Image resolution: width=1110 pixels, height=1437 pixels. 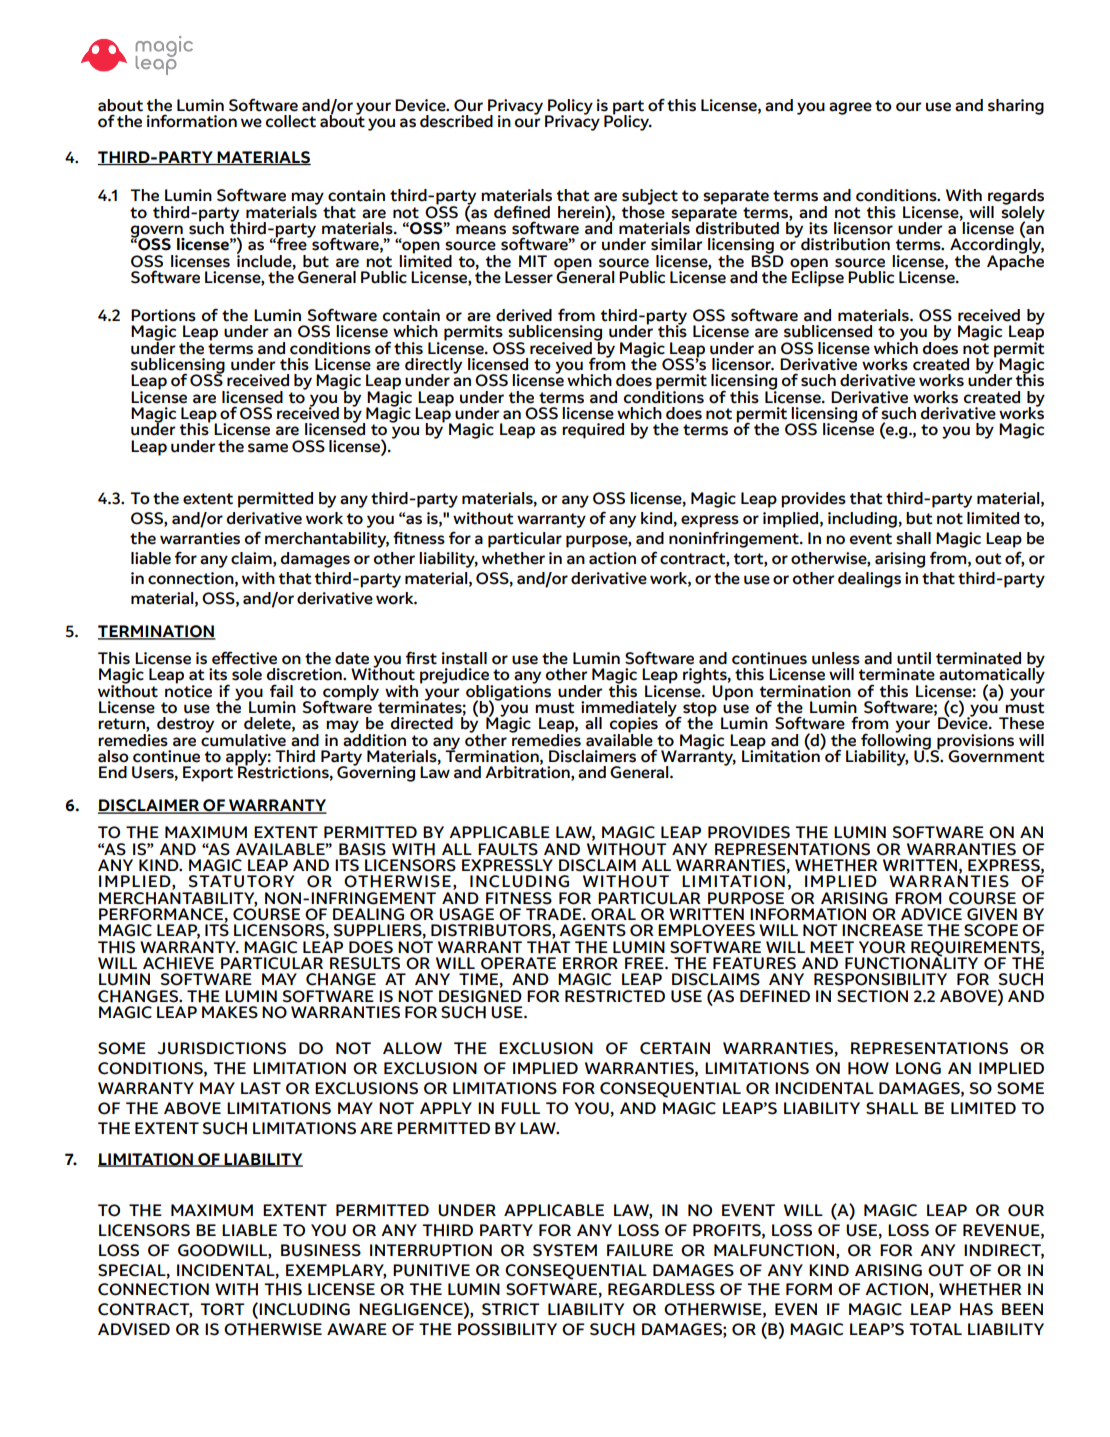 What do you see at coordinates (241, 881) in the screenshot?
I see `STATUTORY` at bounding box center [241, 881].
